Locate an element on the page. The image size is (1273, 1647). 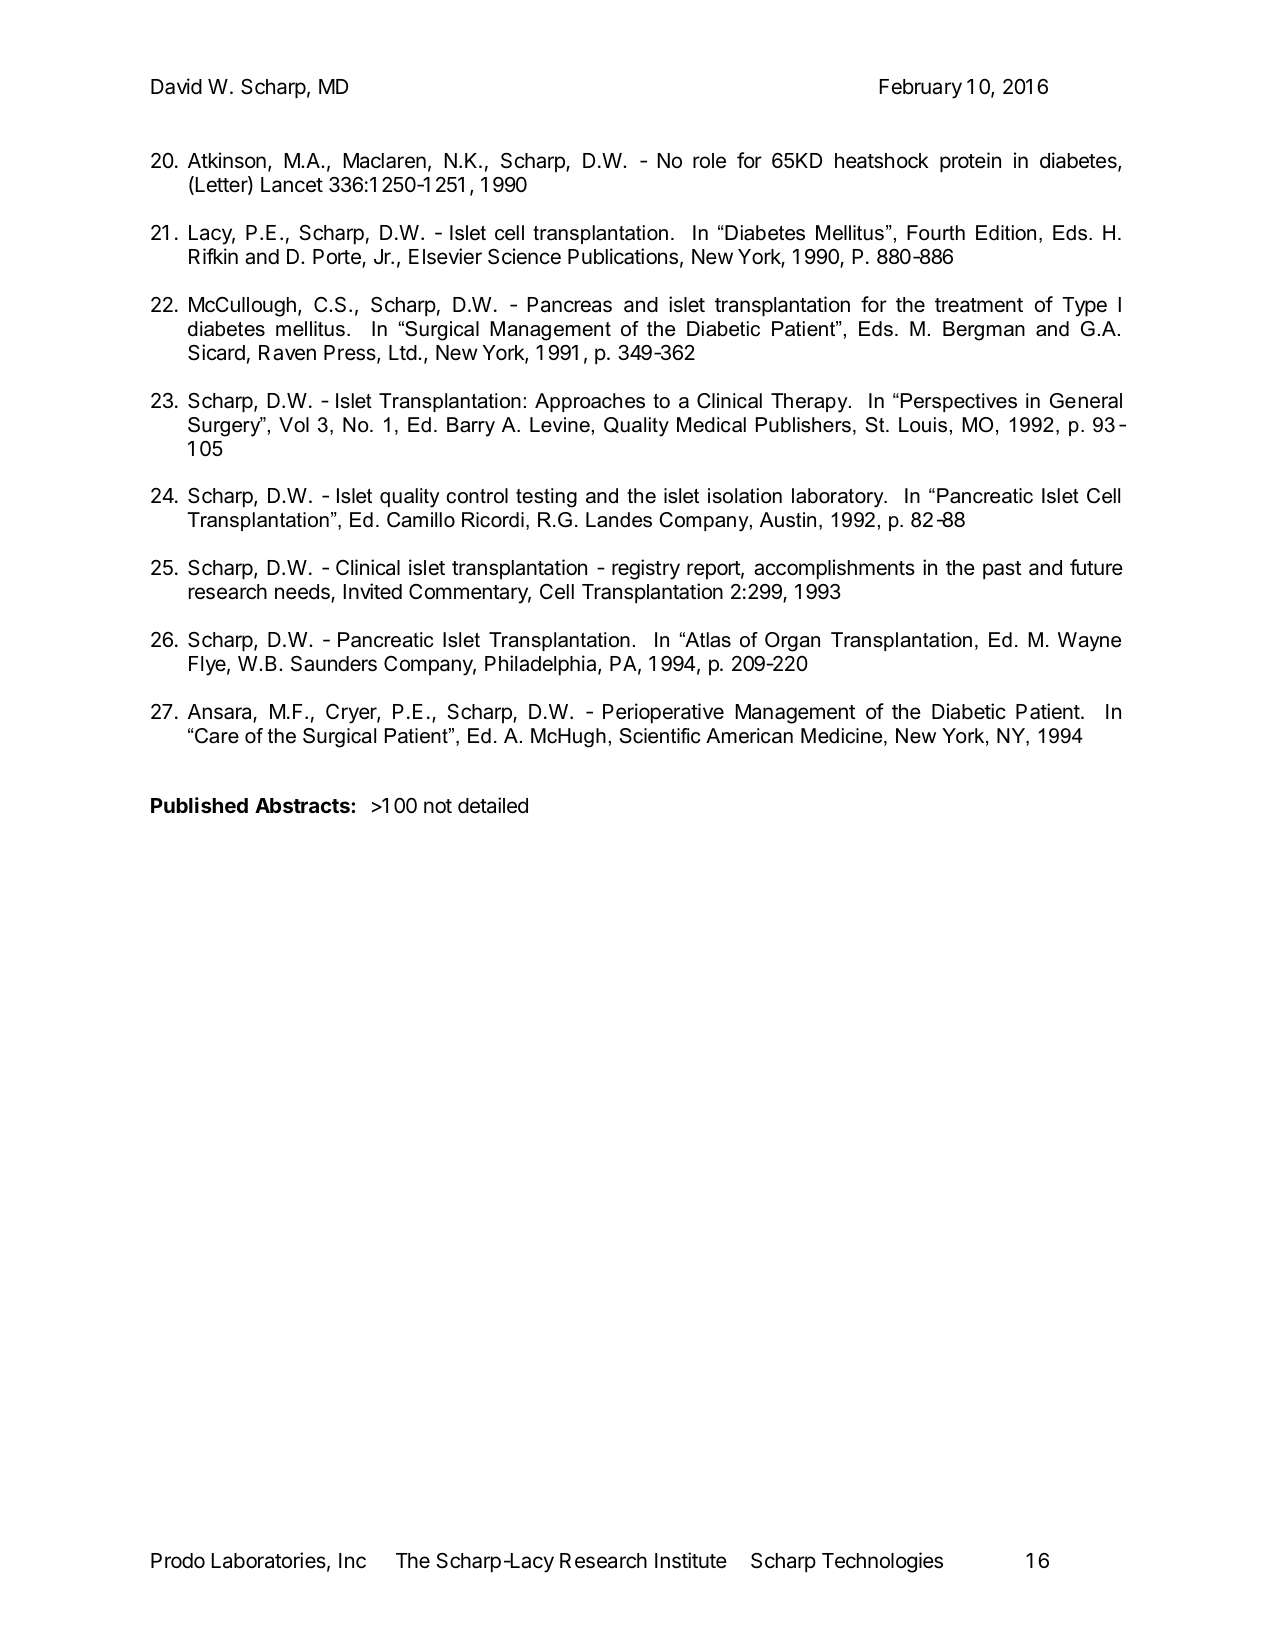
registry is located at coordinates (646, 569).
